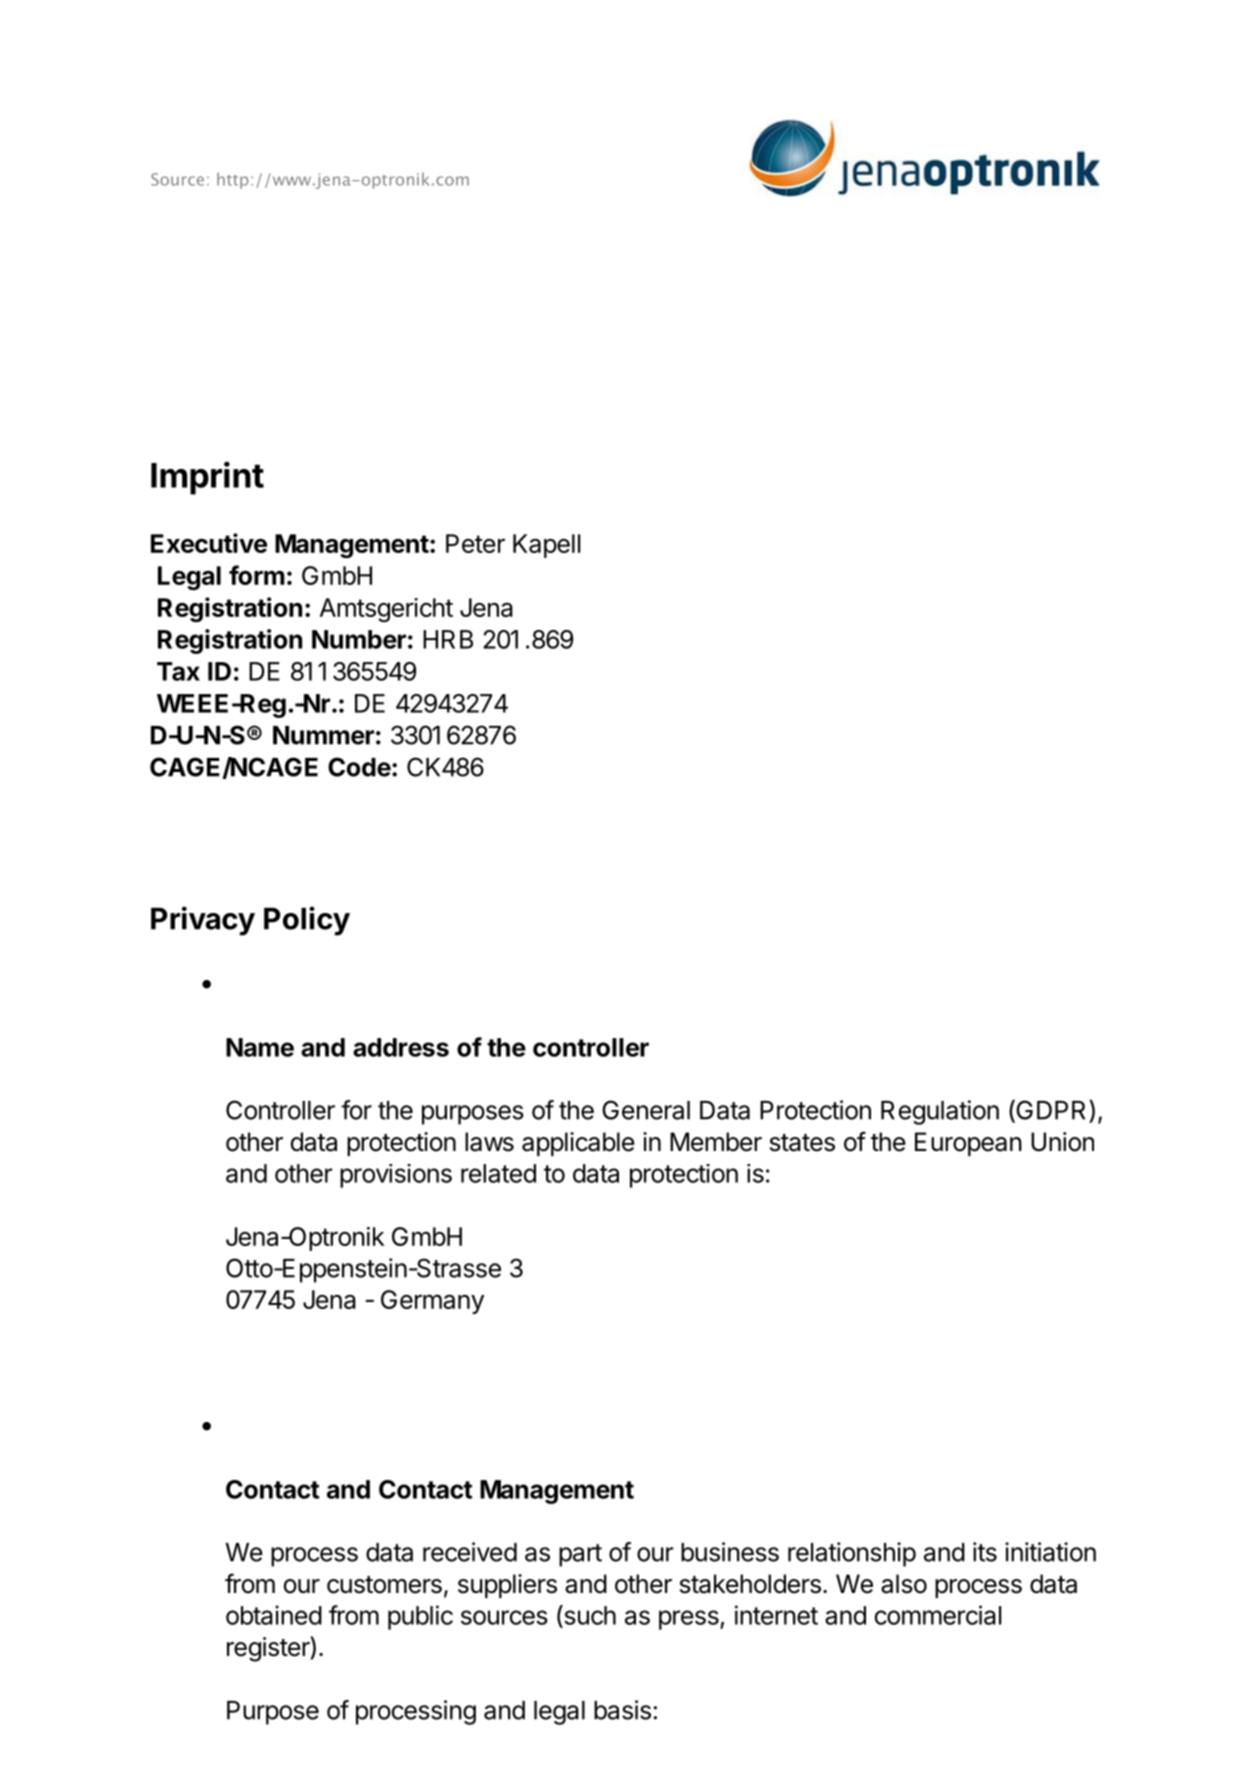  I want to click on basis, so click(622, 1710).
